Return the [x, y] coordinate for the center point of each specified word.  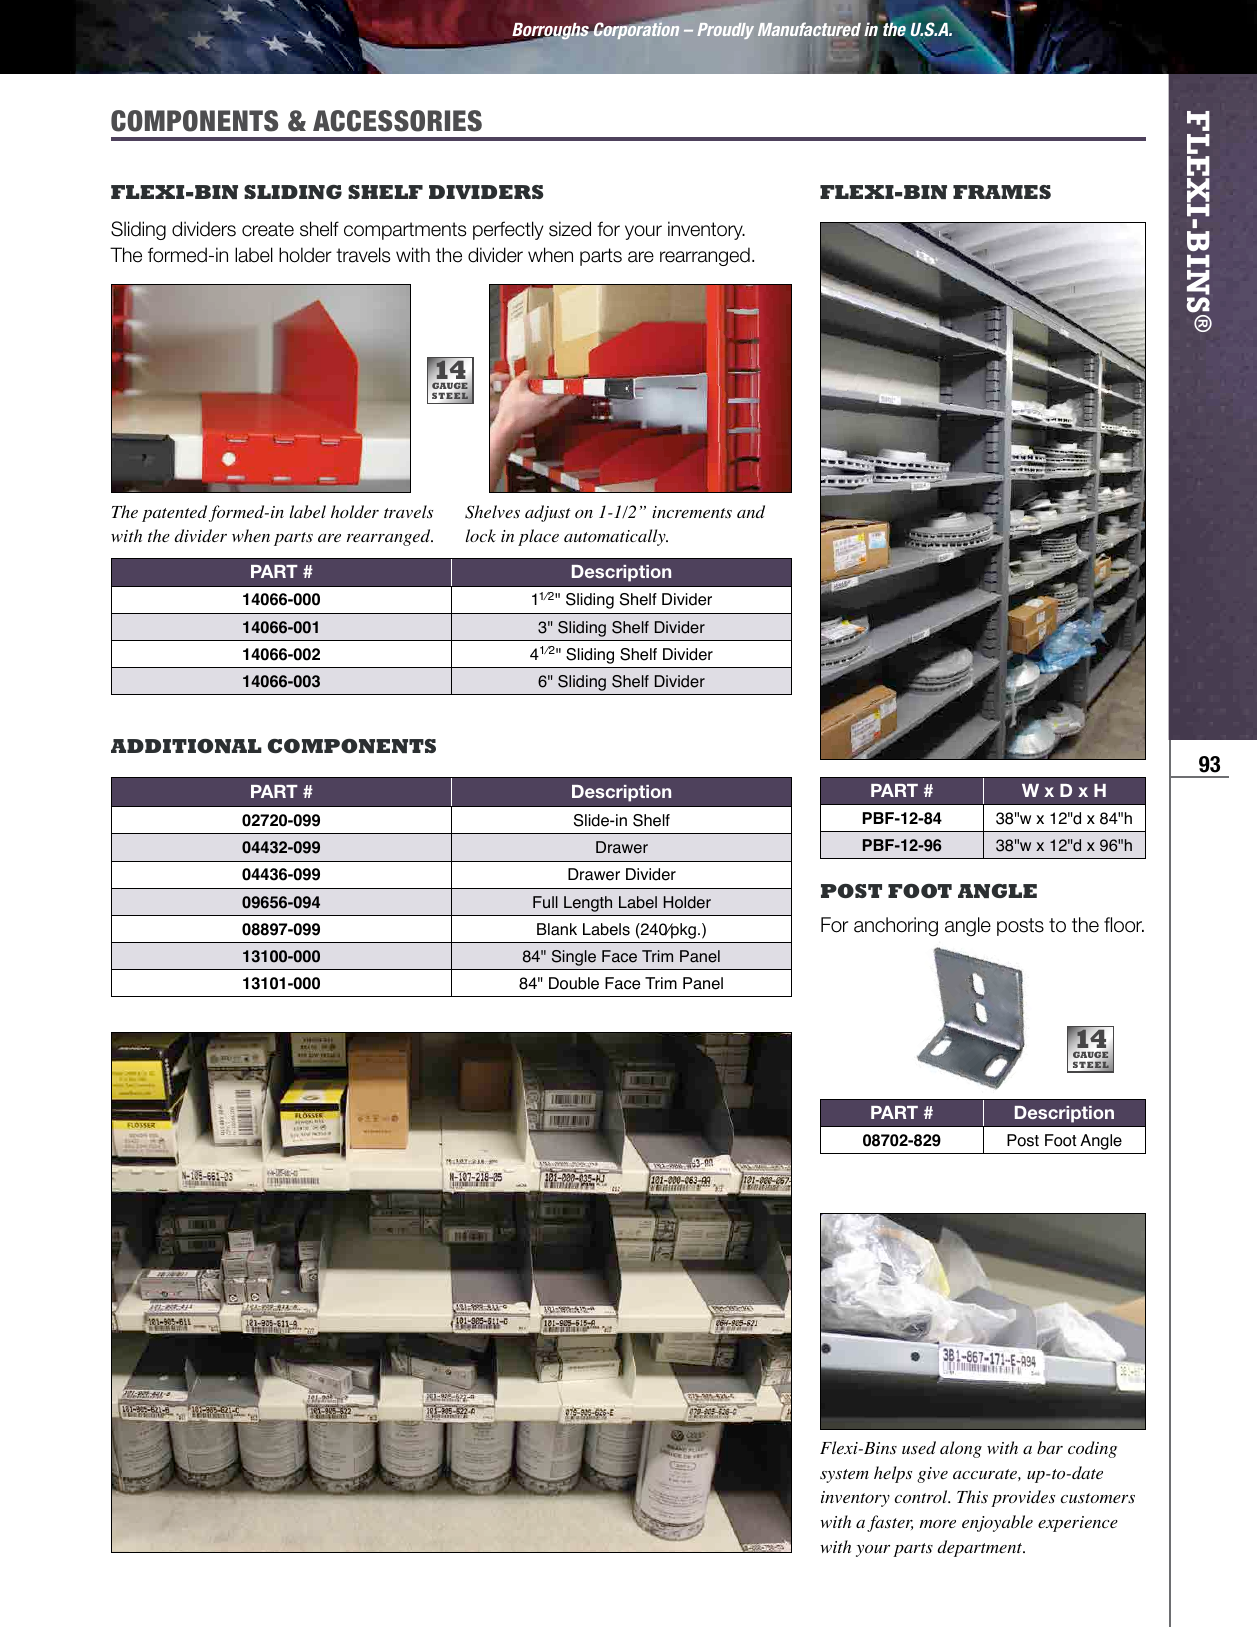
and [751, 511]
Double [574, 983]
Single [574, 958]
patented [174, 513]
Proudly [726, 31]
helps [893, 1474]
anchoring [896, 926]
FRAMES [1002, 192]
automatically [616, 537]
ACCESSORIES [397, 121]
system [844, 1476]
